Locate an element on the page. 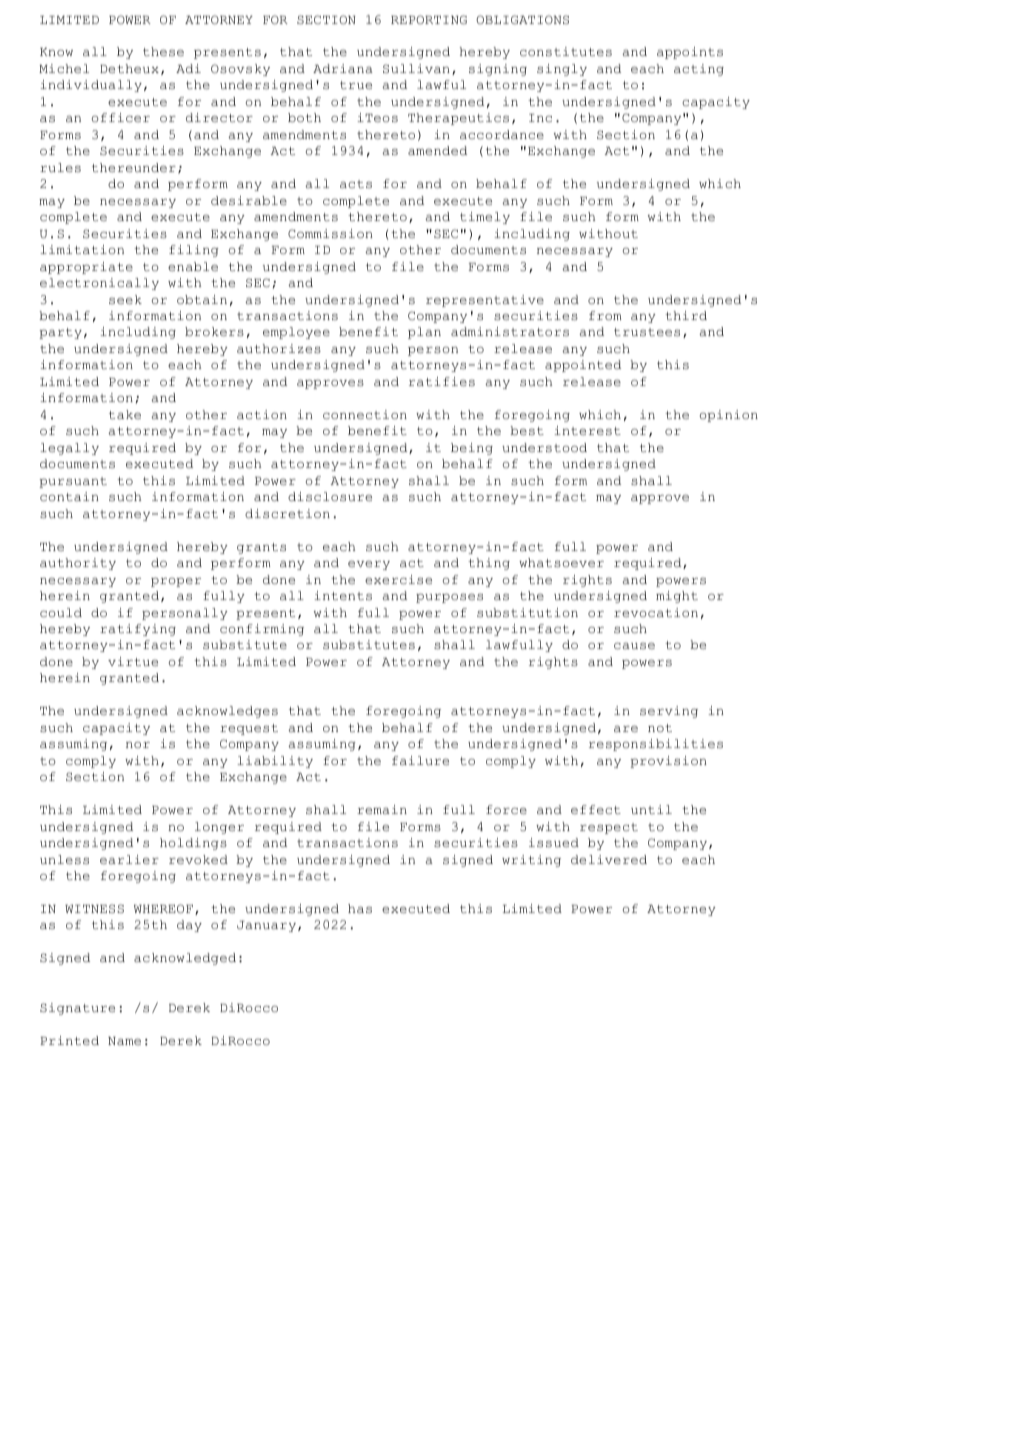 This image has width=1013, height=1434. these is located at coordinates (163, 51).
